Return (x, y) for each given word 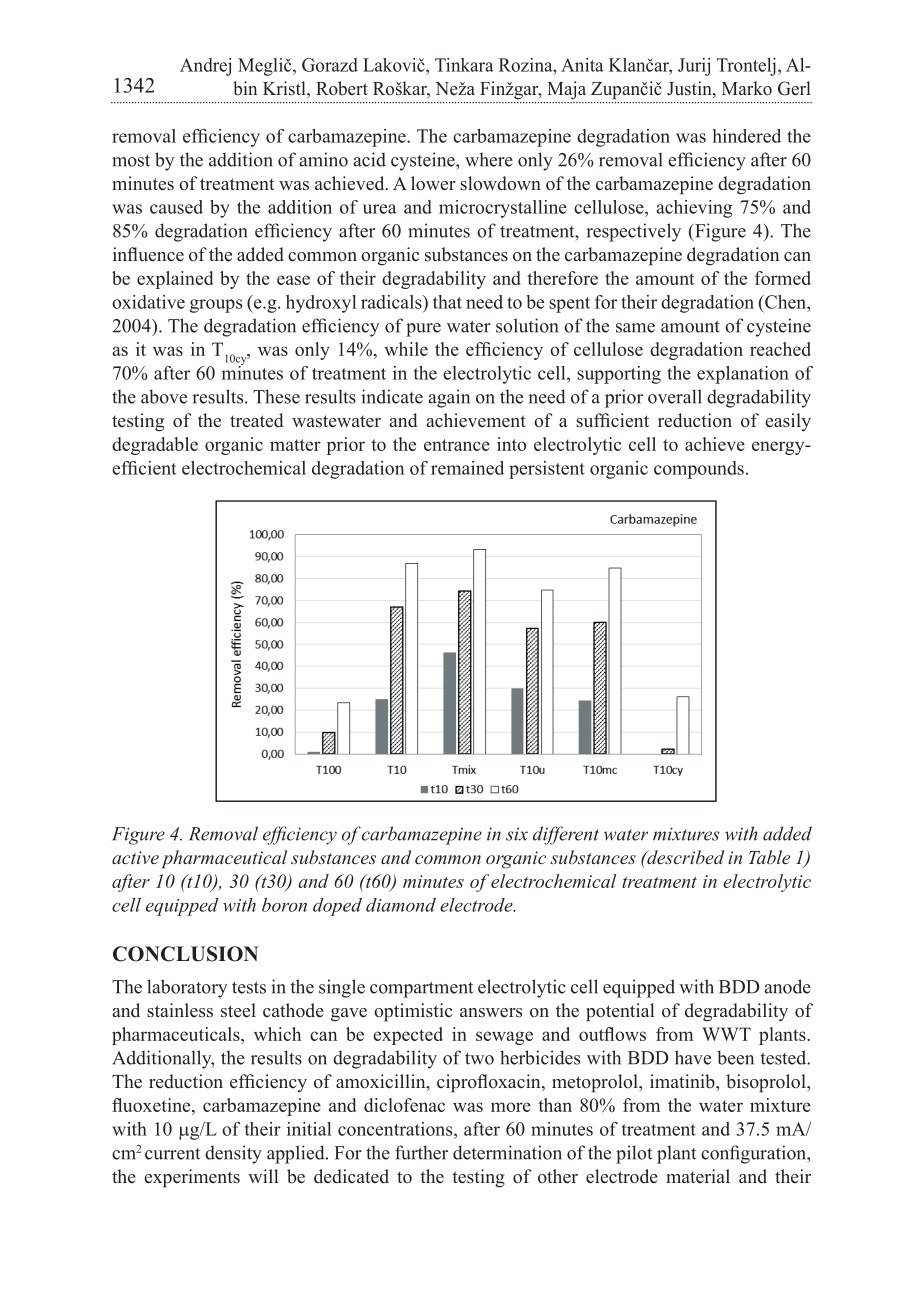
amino (323, 159)
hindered (747, 136)
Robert (342, 88)
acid (369, 159)
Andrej (205, 67)
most (131, 161)
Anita (582, 65)
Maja (566, 90)
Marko (747, 88)
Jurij (694, 67)
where (489, 159)
